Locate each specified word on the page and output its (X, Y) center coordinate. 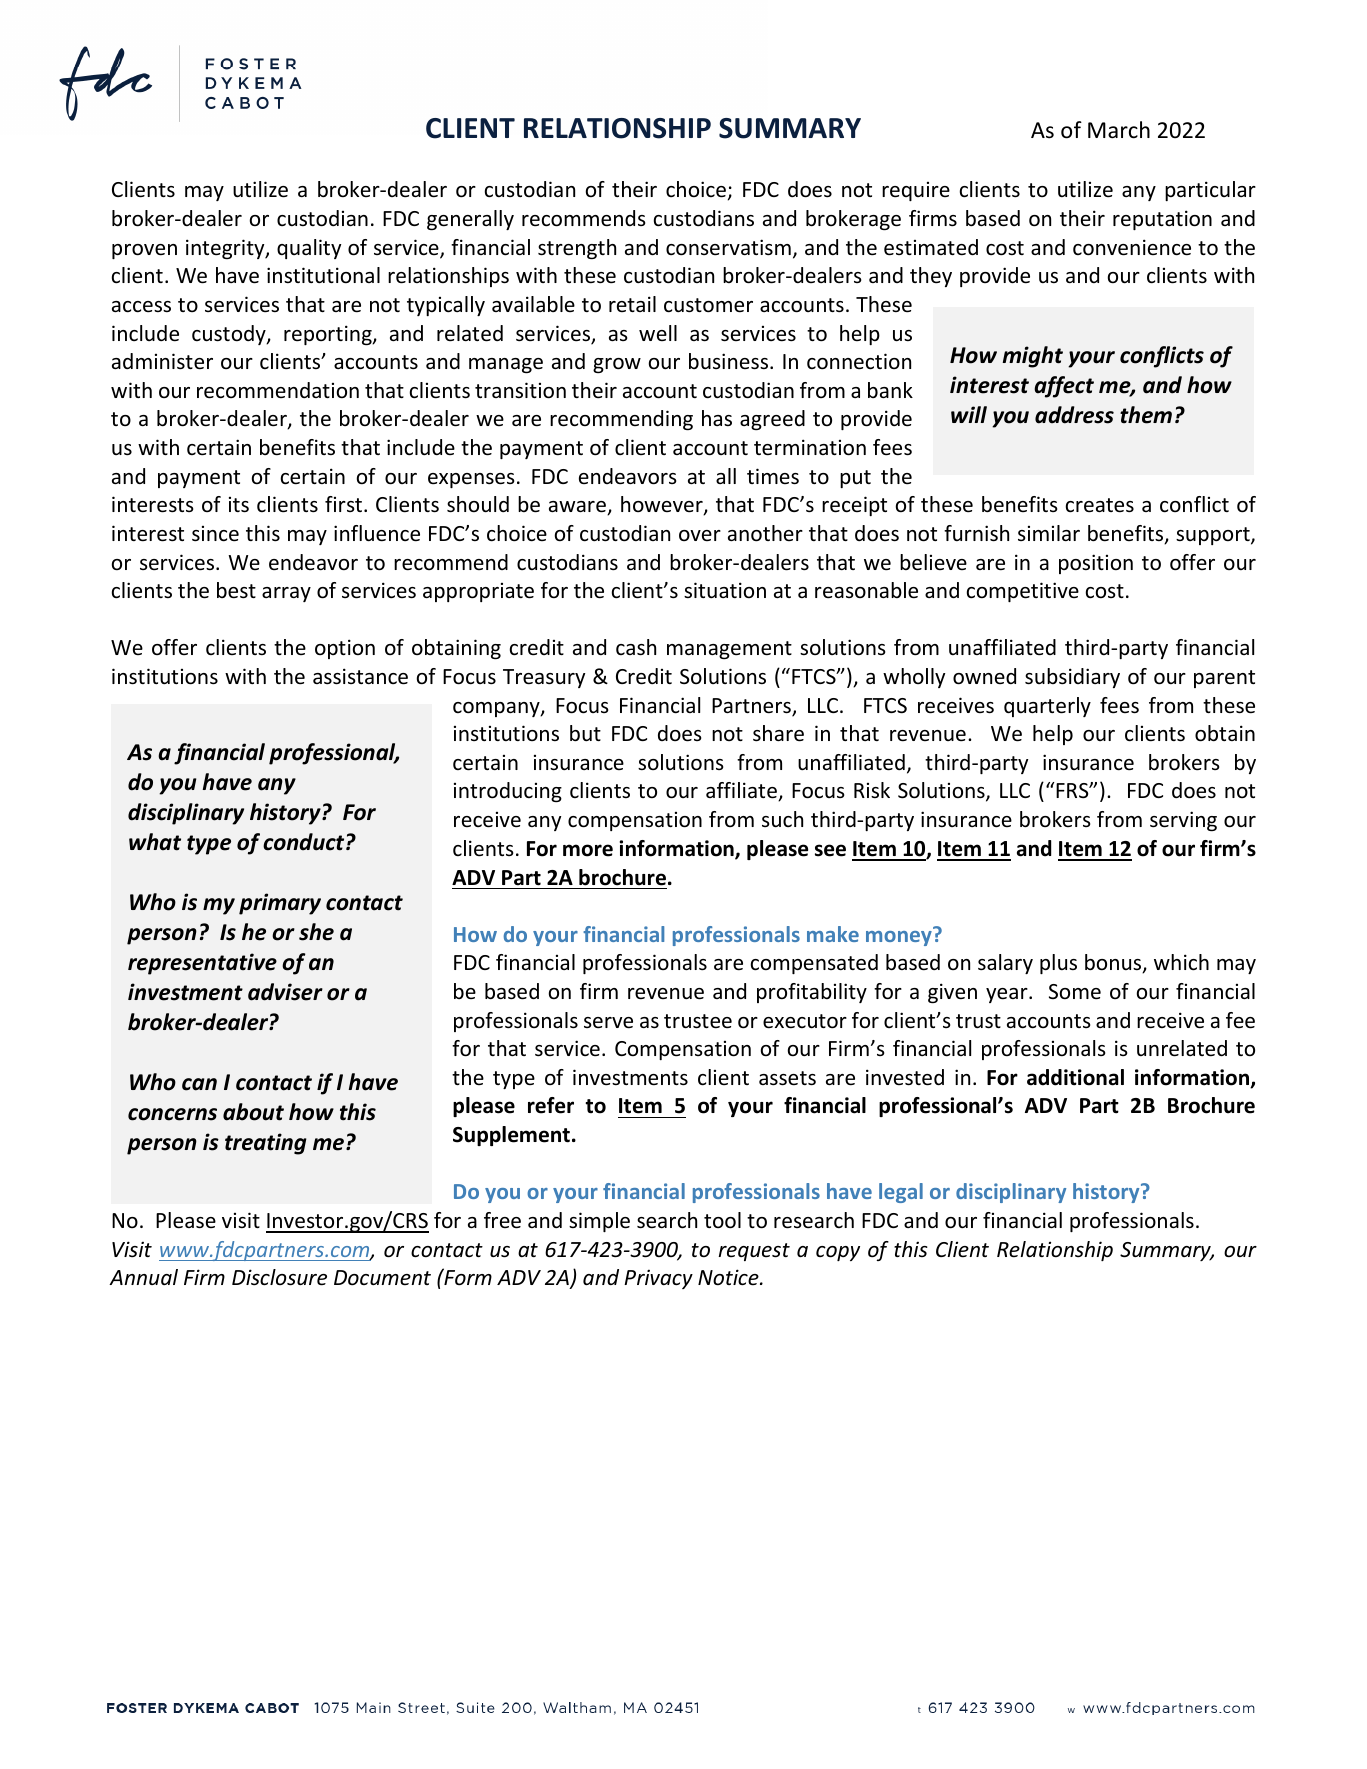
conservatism (728, 247)
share (778, 733)
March (1119, 130)
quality (309, 249)
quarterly (1047, 707)
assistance (360, 676)
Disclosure (279, 1277)
